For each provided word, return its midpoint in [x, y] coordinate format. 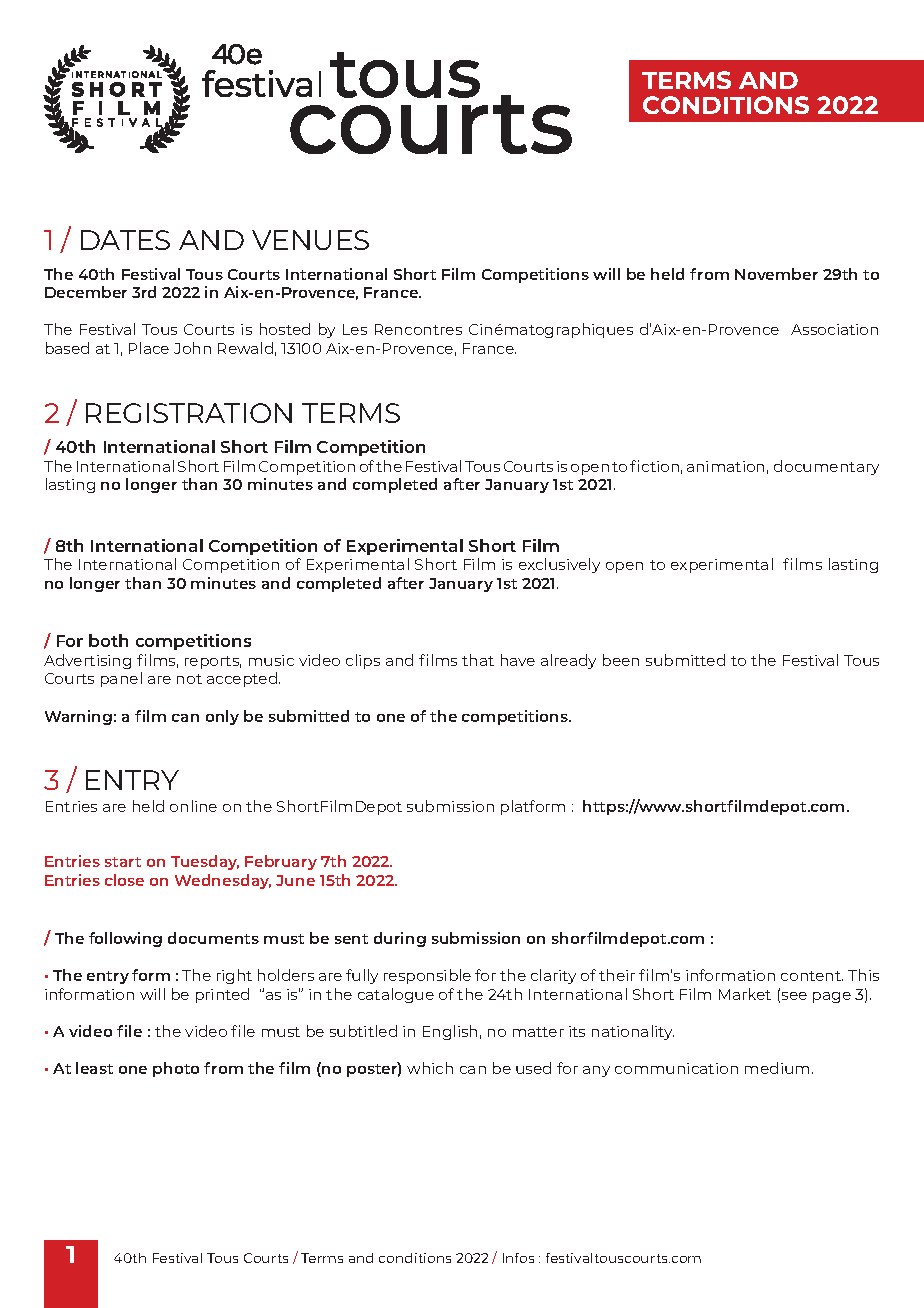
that [478, 660]
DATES [125, 240]
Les [355, 329]
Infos [518, 1258]
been [621, 660]
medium [777, 1068]
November [776, 274]
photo [176, 1069]
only [222, 717]
